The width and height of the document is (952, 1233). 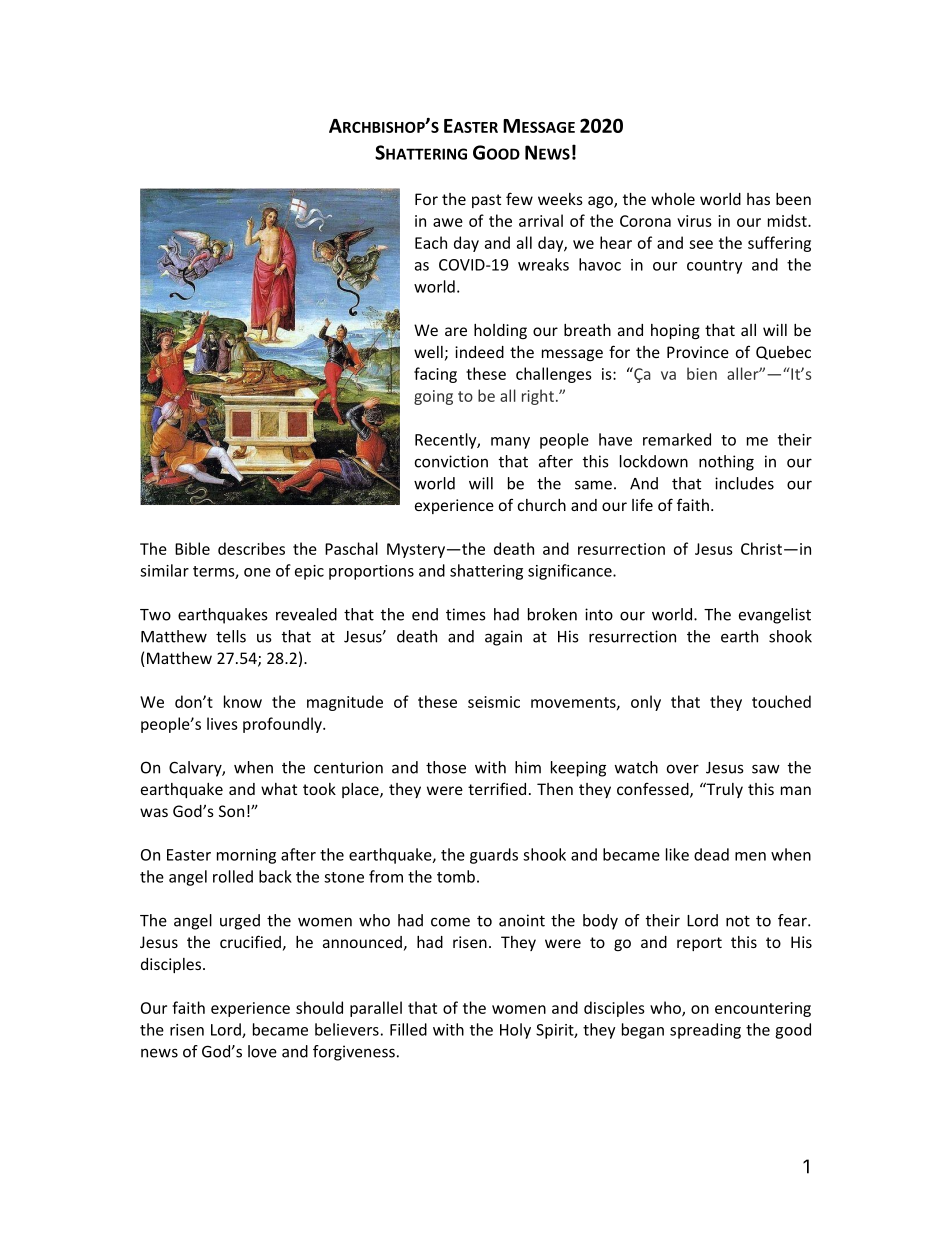 What do you see at coordinates (694, 221) in the document?
I see `virus` at bounding box center [694, 221].
